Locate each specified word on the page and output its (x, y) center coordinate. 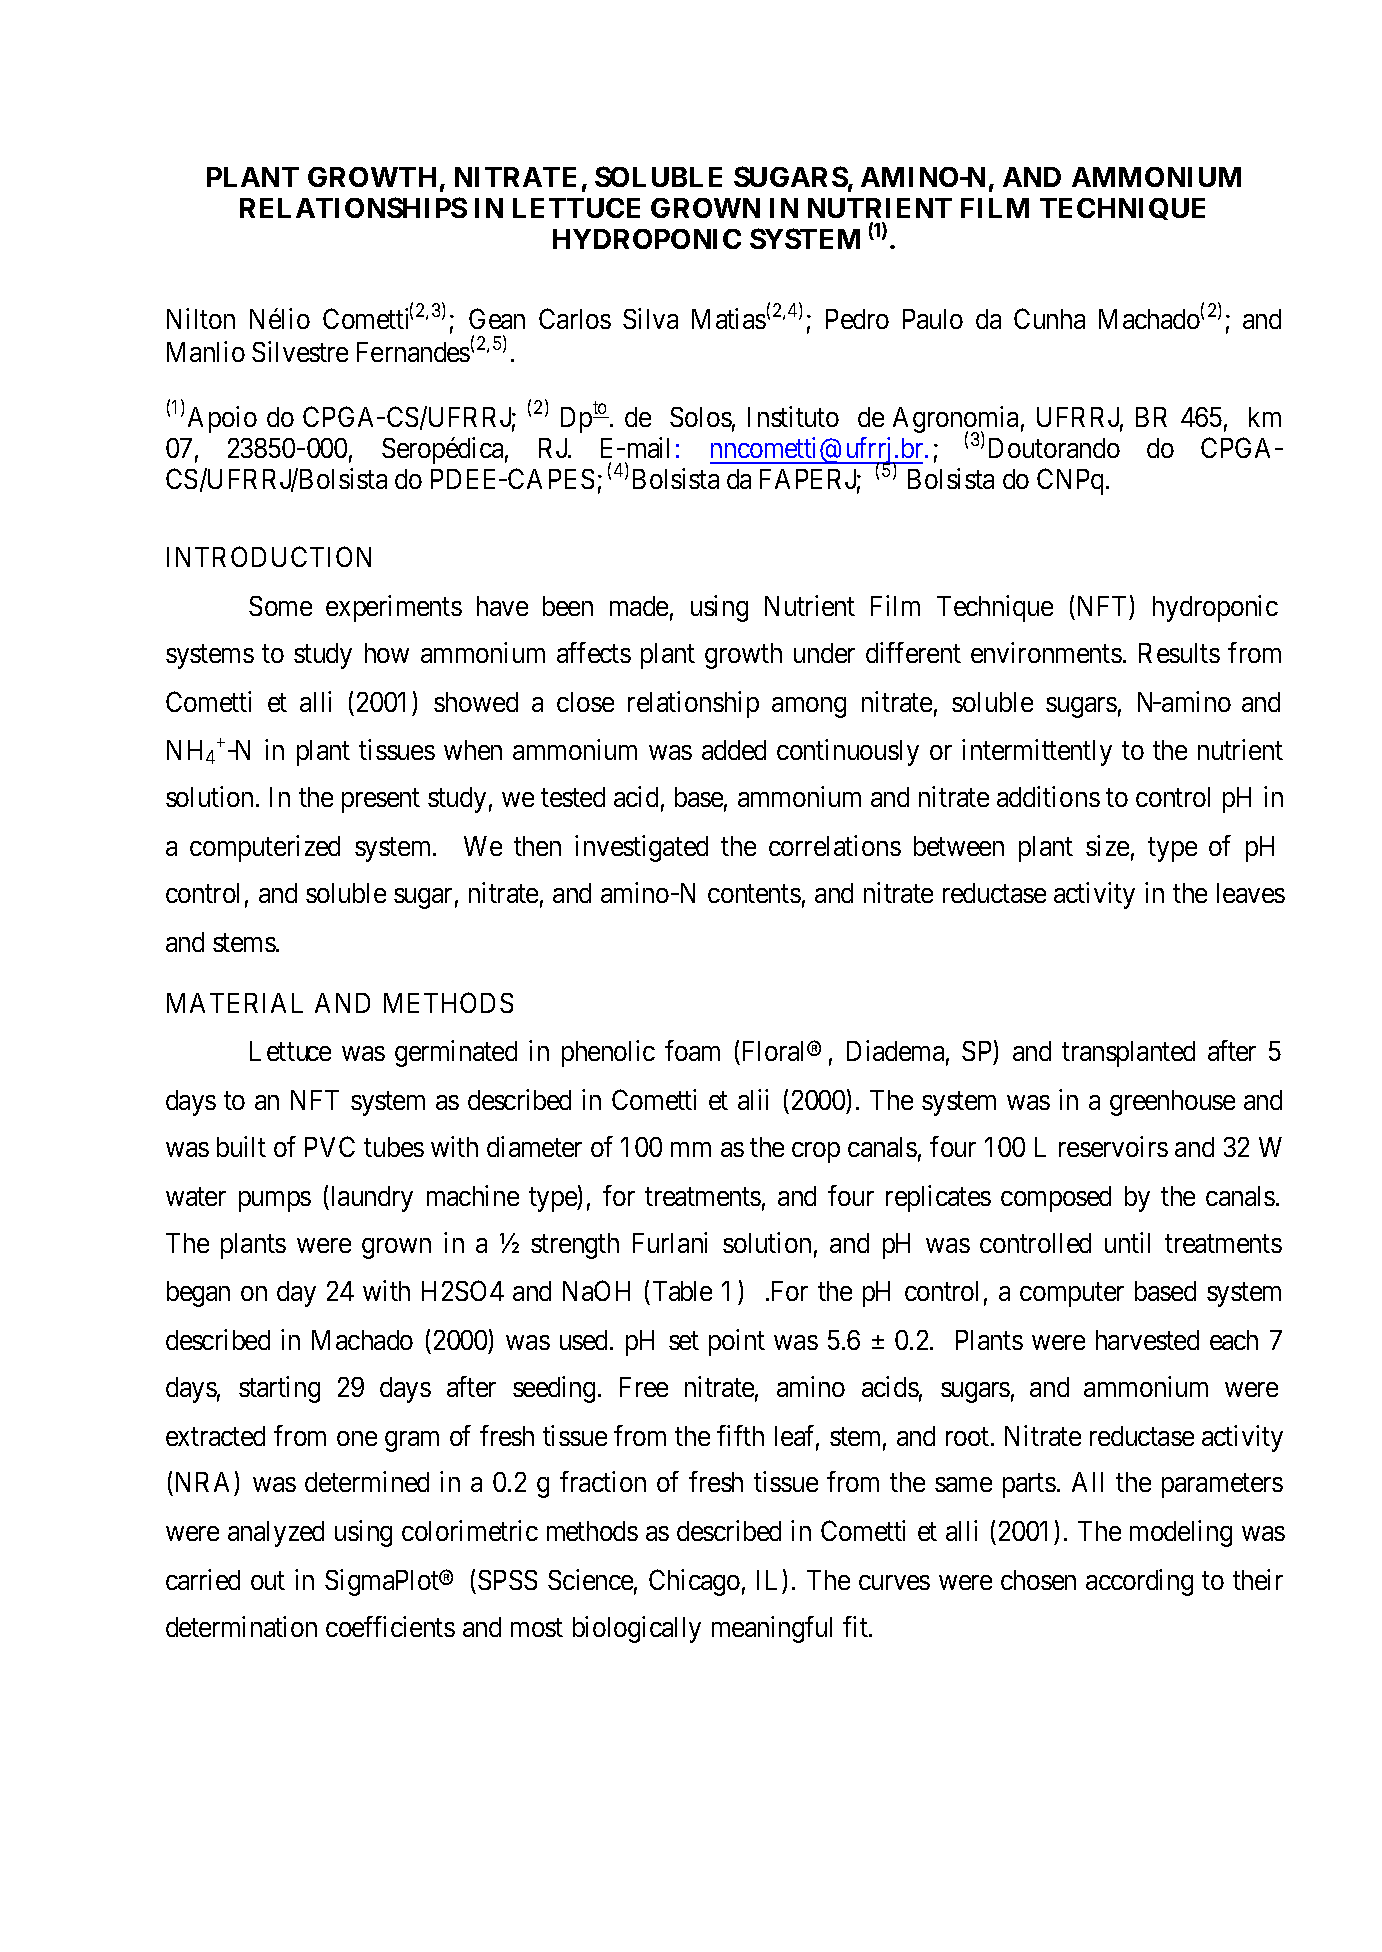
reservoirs (1113, 1146)
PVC (330, 1146)
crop (816, 1152)
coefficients (390, 1626)
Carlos (575, 318)
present (381, 801)
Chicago (694, 1582)
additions (1048, 796)
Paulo (933, 319)
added (734, 750)
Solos (701, 417)
